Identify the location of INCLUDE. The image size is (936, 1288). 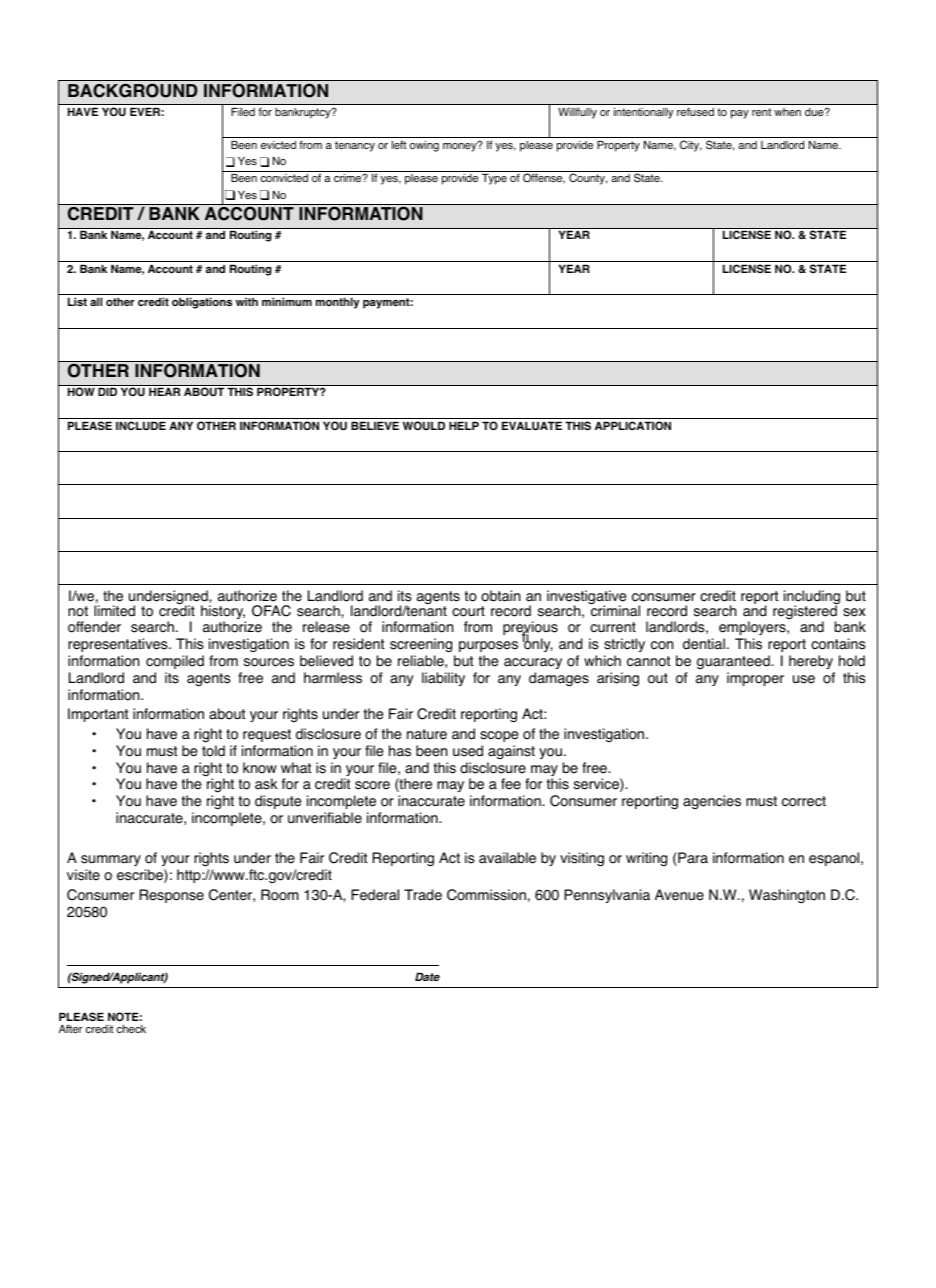
(141, 425).
